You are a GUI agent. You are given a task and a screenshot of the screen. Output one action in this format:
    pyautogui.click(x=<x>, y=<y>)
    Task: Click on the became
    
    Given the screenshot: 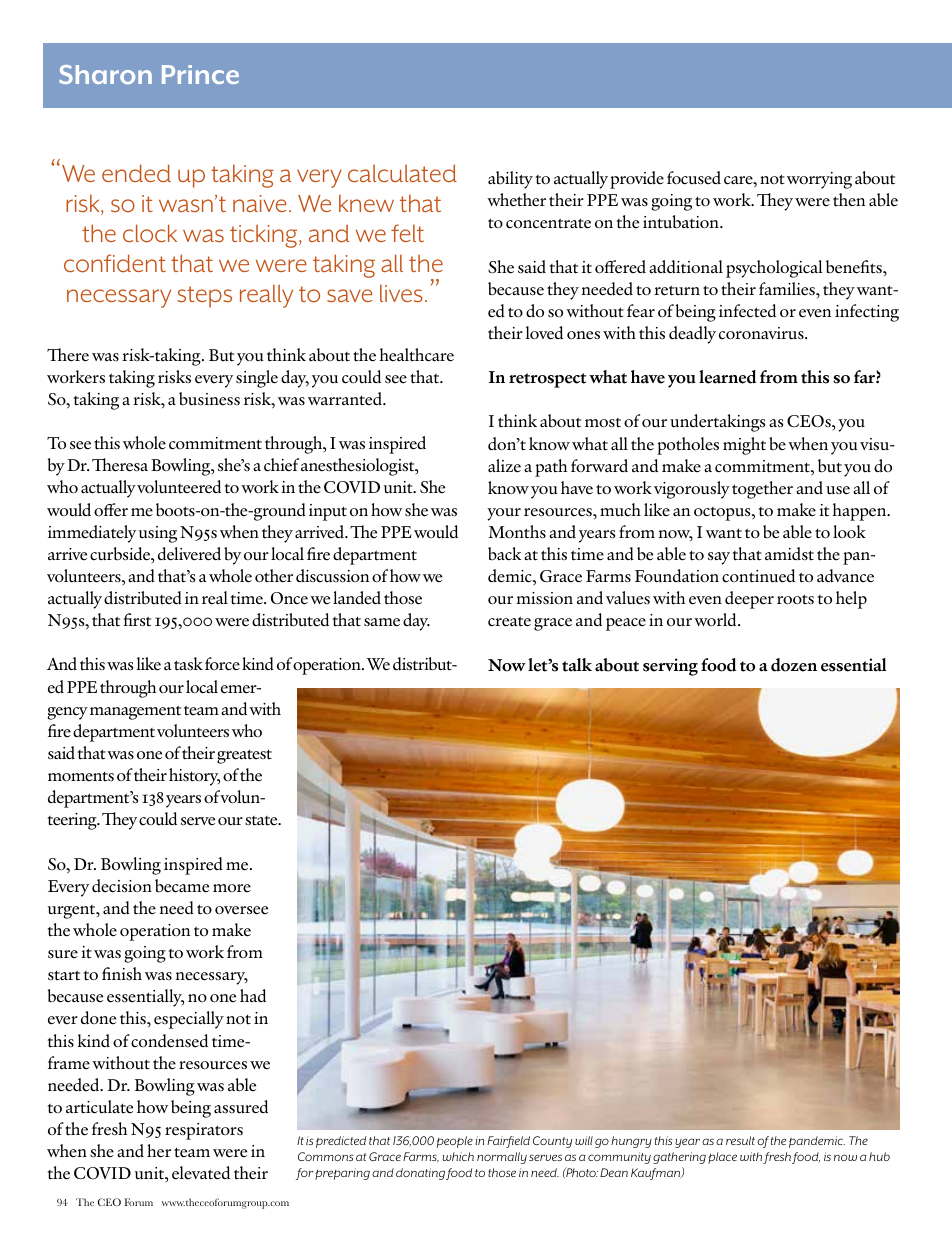 What is the action you would take?
    pyautogui.click(x=182, y=886)
